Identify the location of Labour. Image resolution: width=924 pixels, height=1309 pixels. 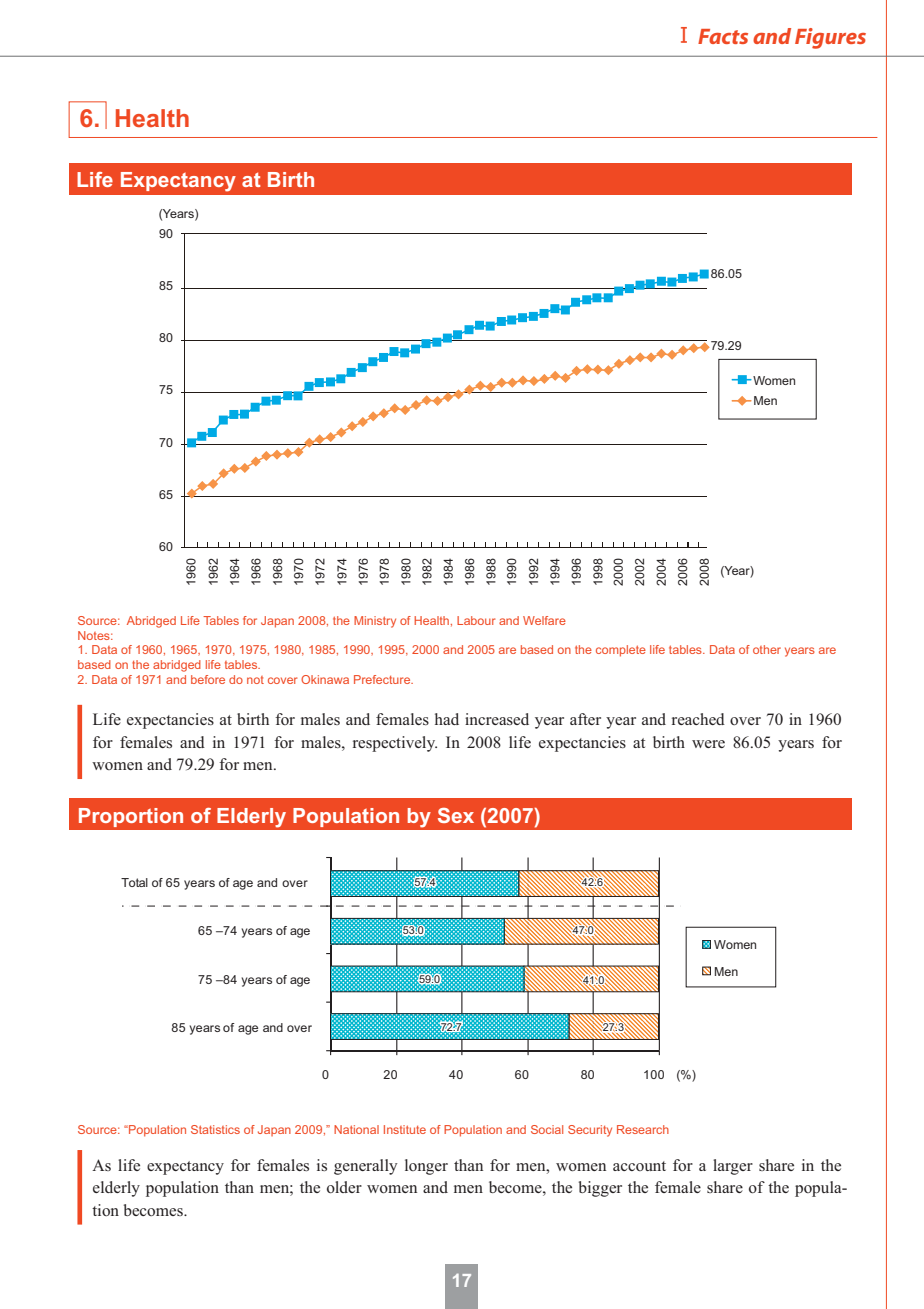
(476, 620).
